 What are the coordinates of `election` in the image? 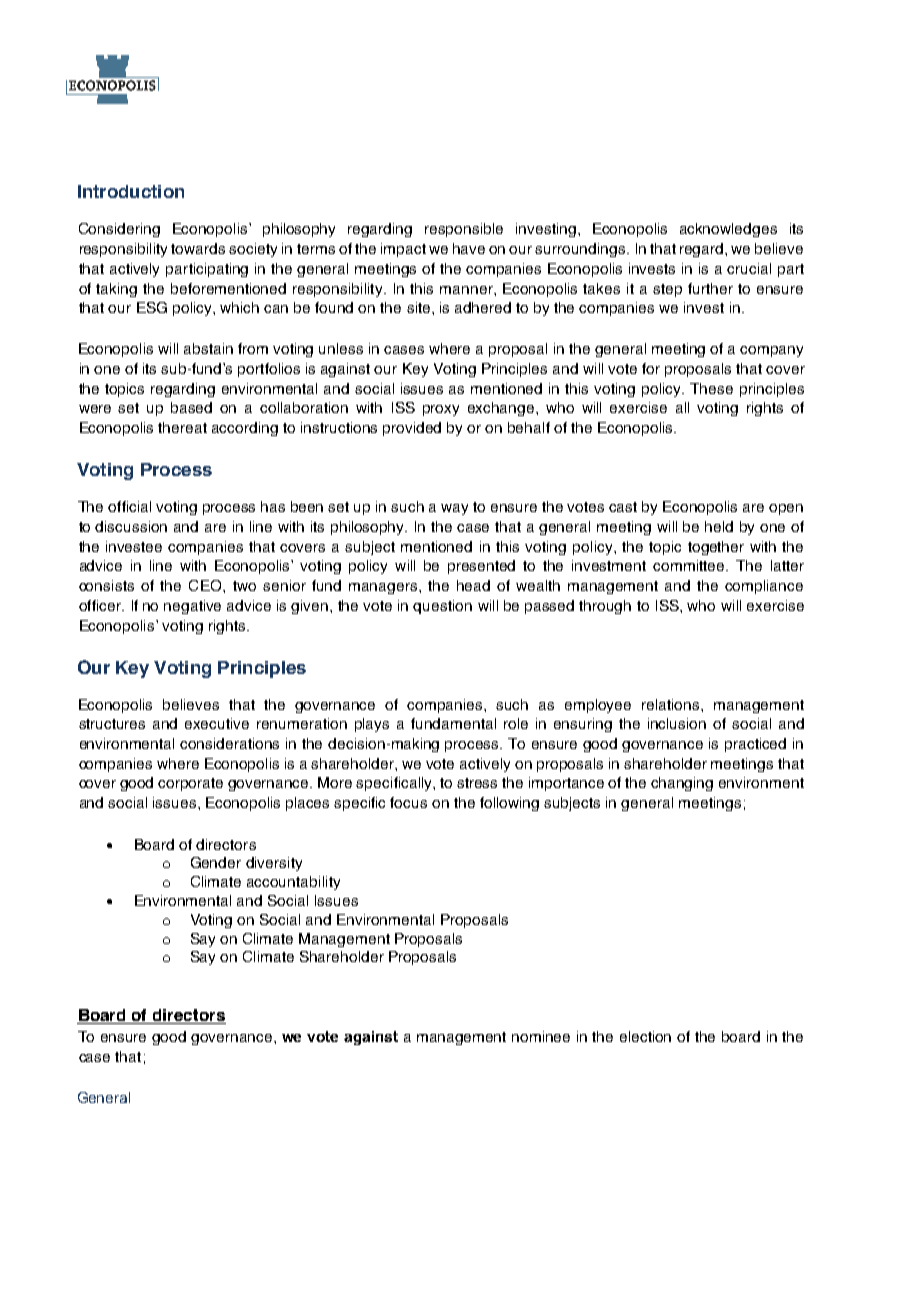 It's located at (645, 1036).
